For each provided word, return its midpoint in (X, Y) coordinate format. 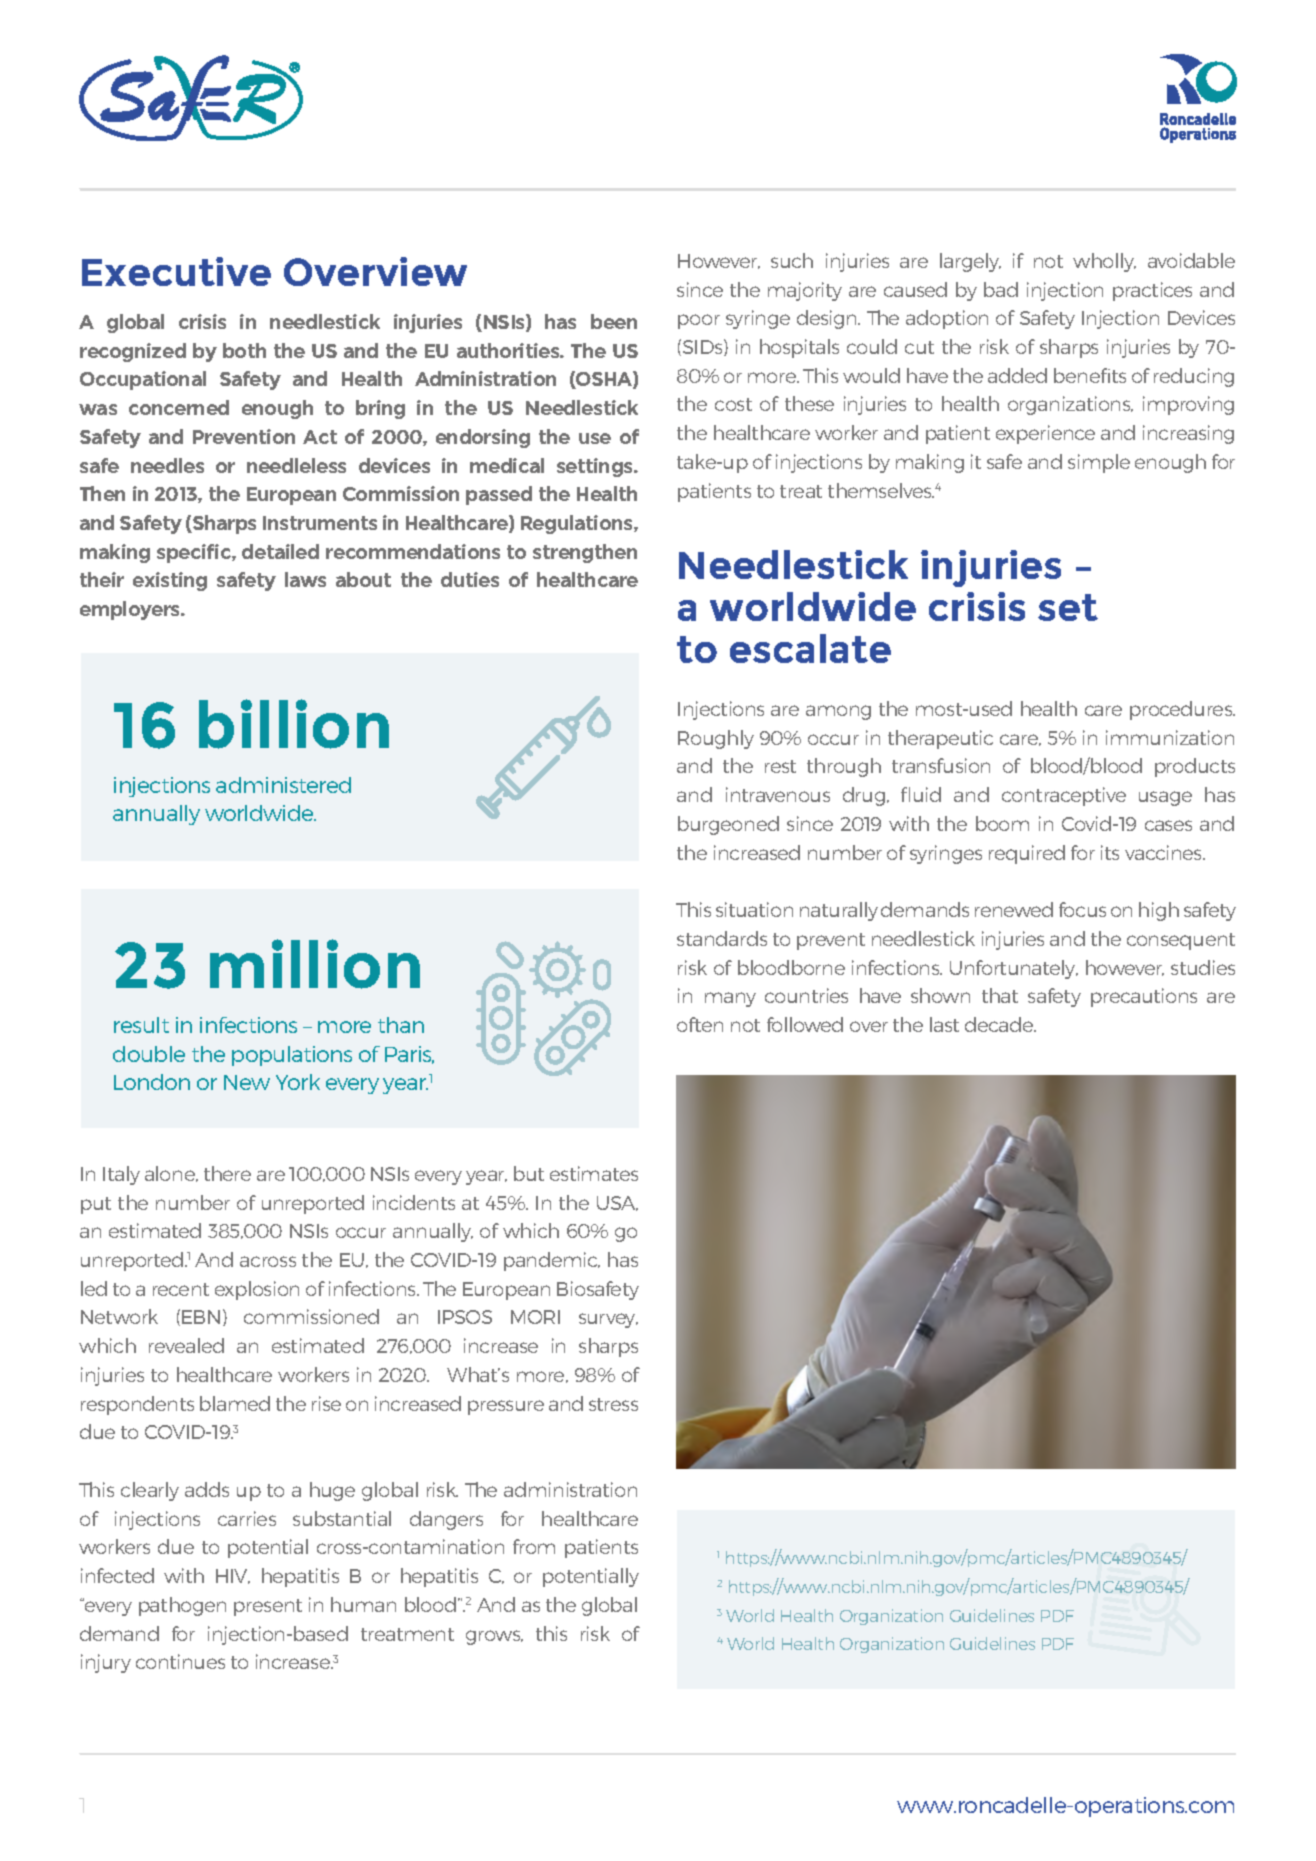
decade (1000, 1024)
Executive (176, 271)
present (268, 1607)
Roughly (716, 739)
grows (494, 1637)
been (614, 321)
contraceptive (1064, 796)
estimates (594, 1173)
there (227, 1173)
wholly (1104, 262)
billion (294, 724)
